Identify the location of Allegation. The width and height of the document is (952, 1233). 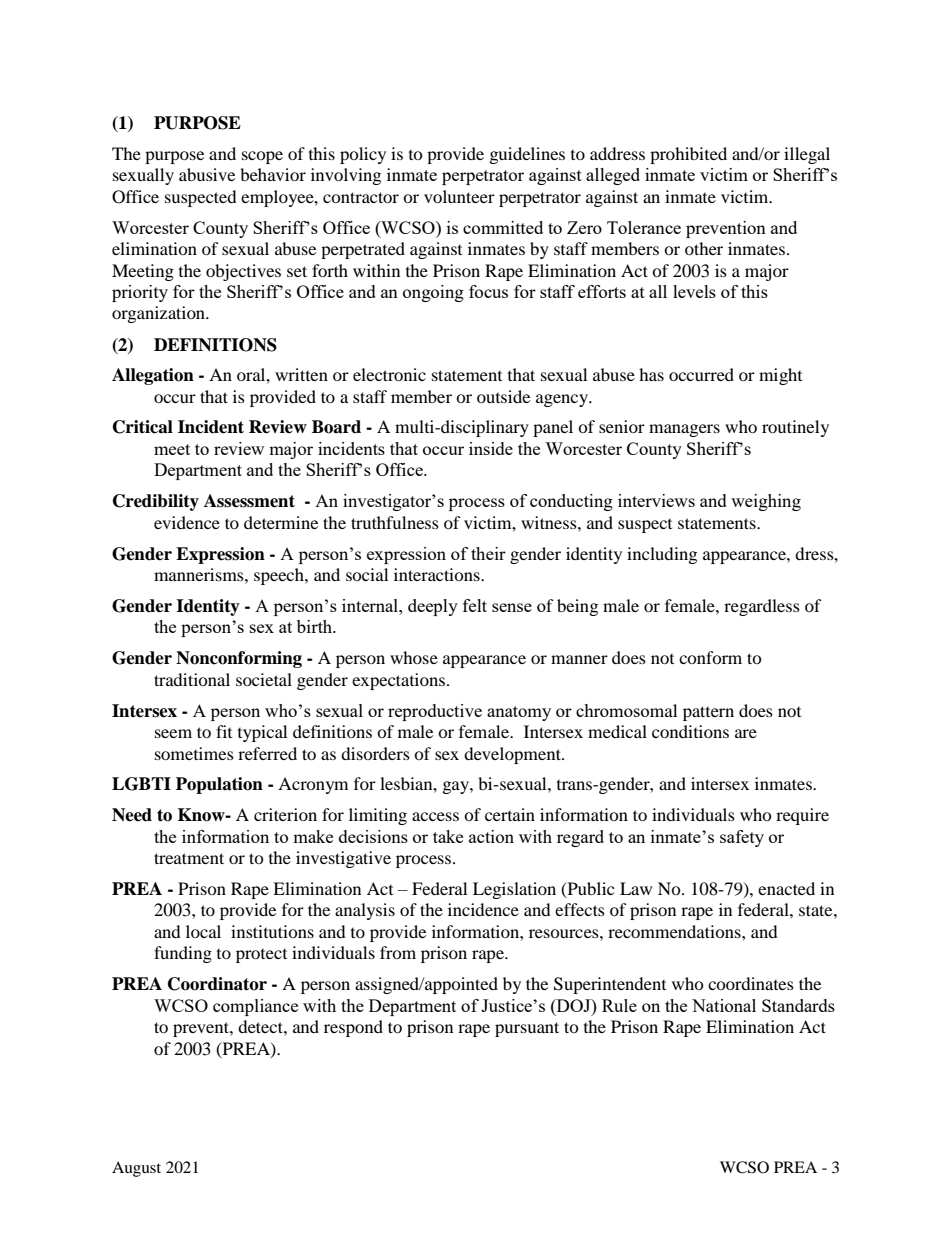
(153, 376).
